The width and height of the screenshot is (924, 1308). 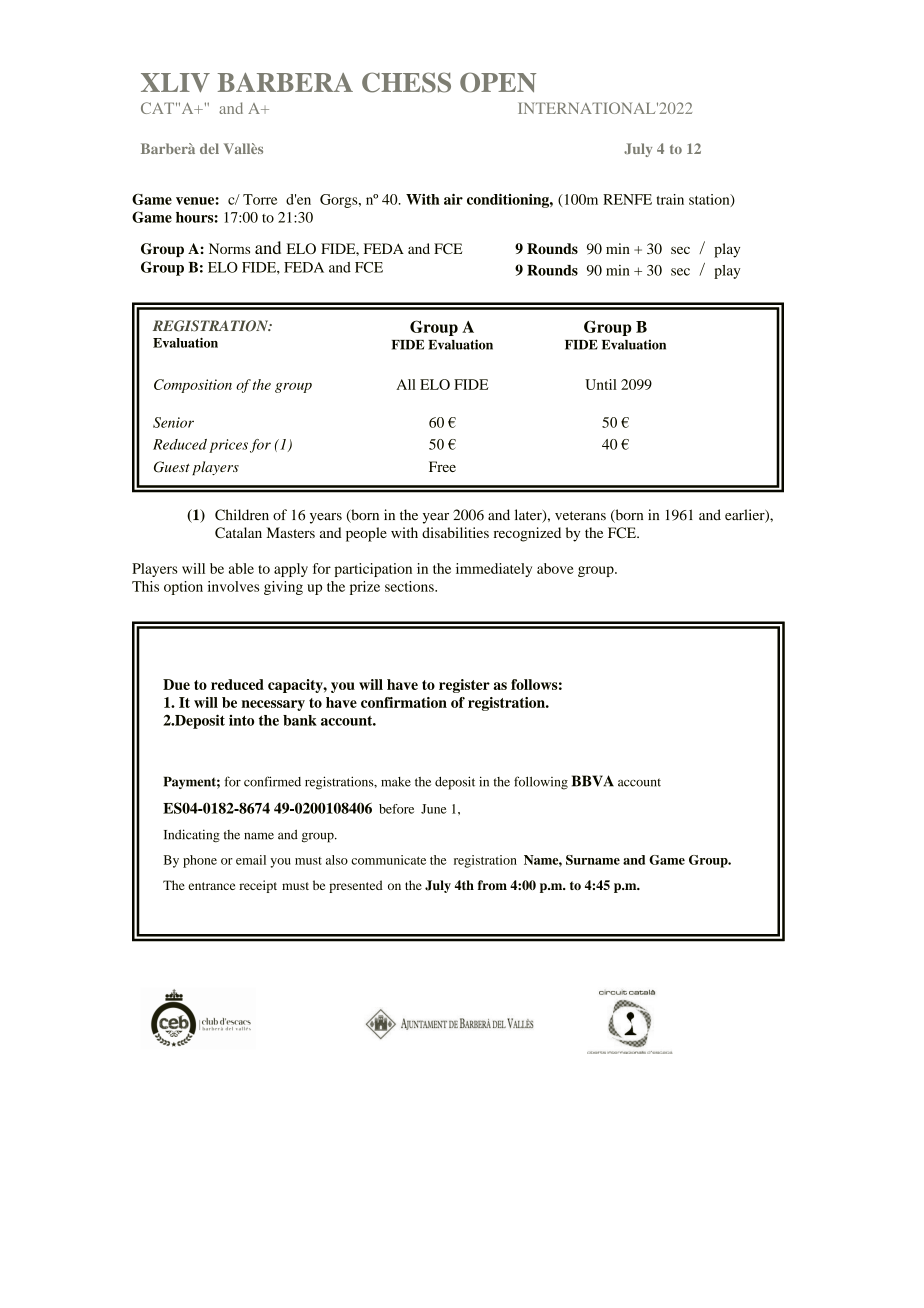 What do you see at coordinates (388, 860) in the screenshot?
I see `communicate` at bounding box center [388, 860].
